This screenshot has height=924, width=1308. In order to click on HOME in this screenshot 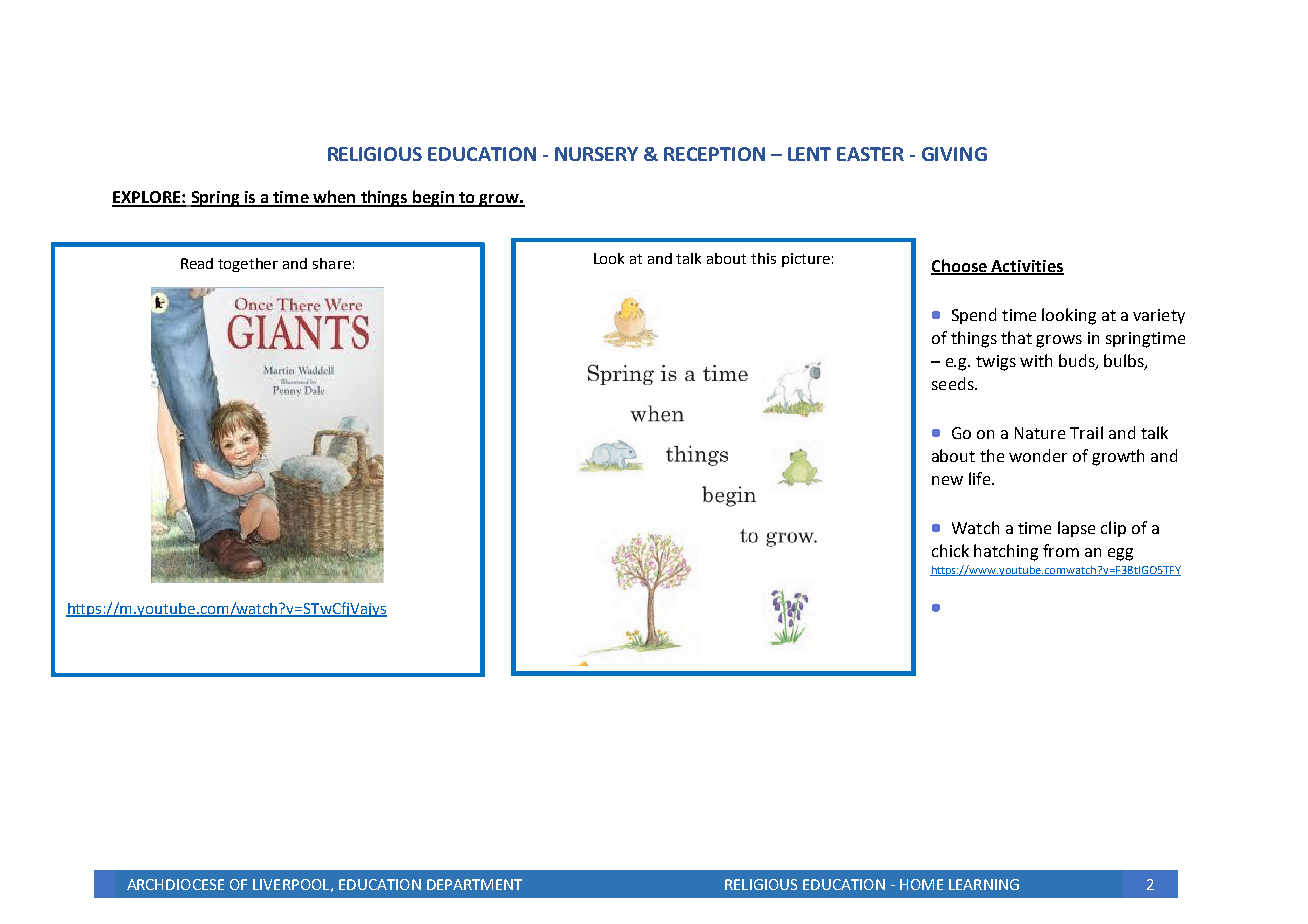, I will do `click(921, 884)`.
